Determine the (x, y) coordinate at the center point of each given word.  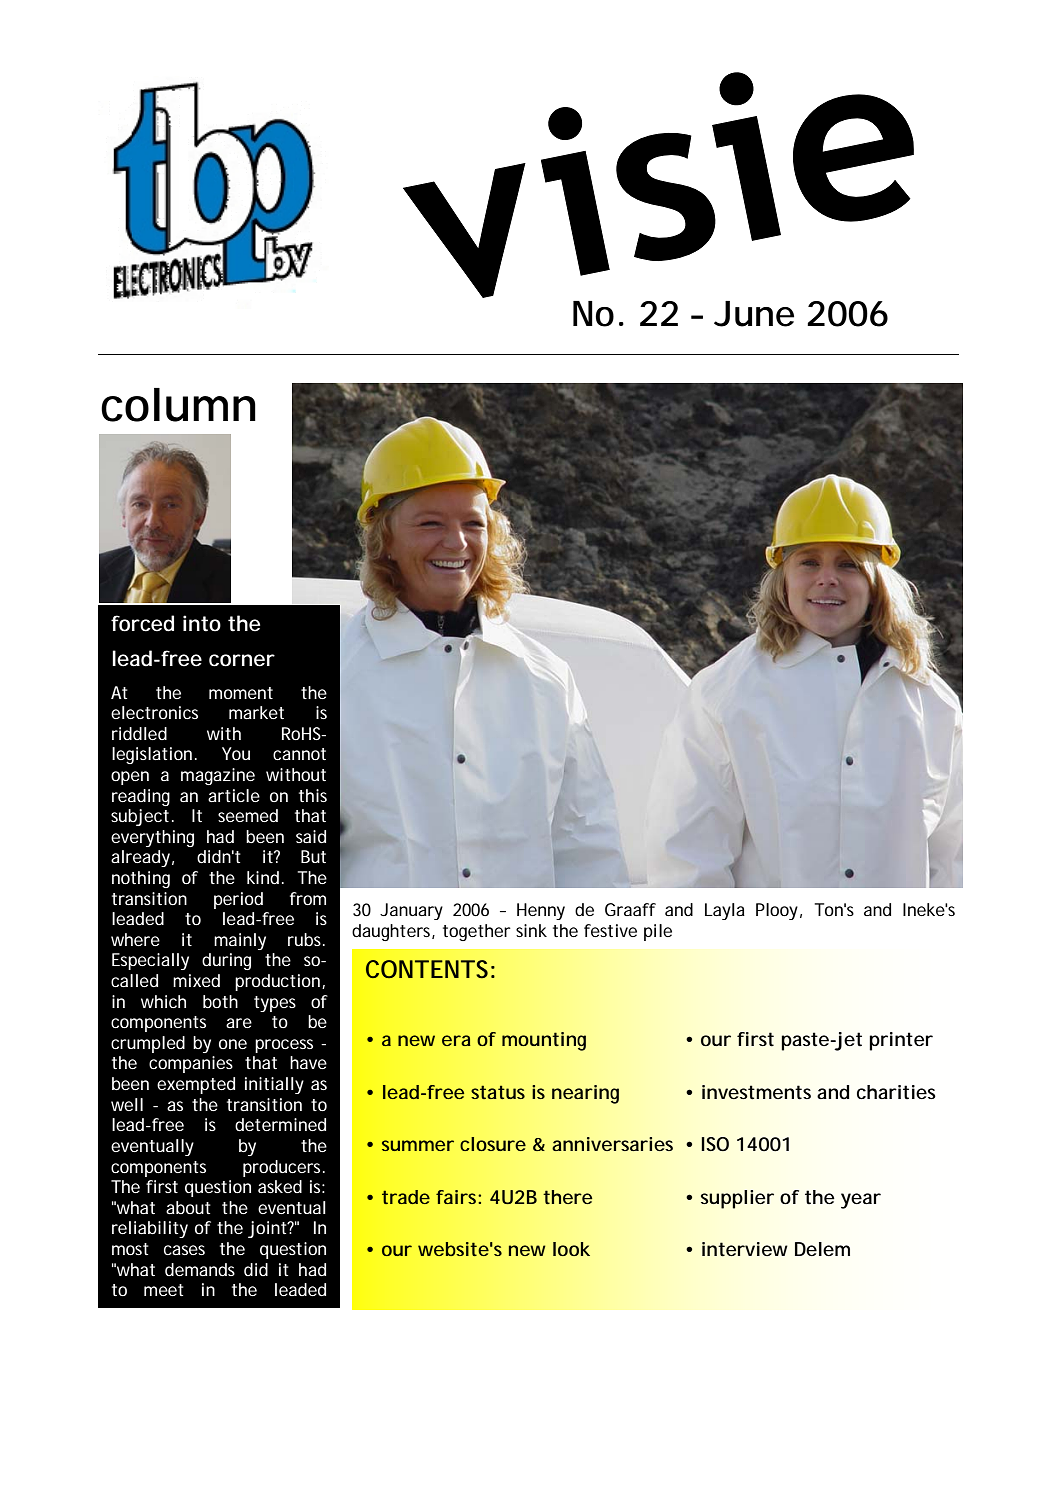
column (178, 405)
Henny (541, 911)
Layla (725, 911)
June (754, 314)
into (202, 623)
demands (200, 1269)
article (234, 795)
